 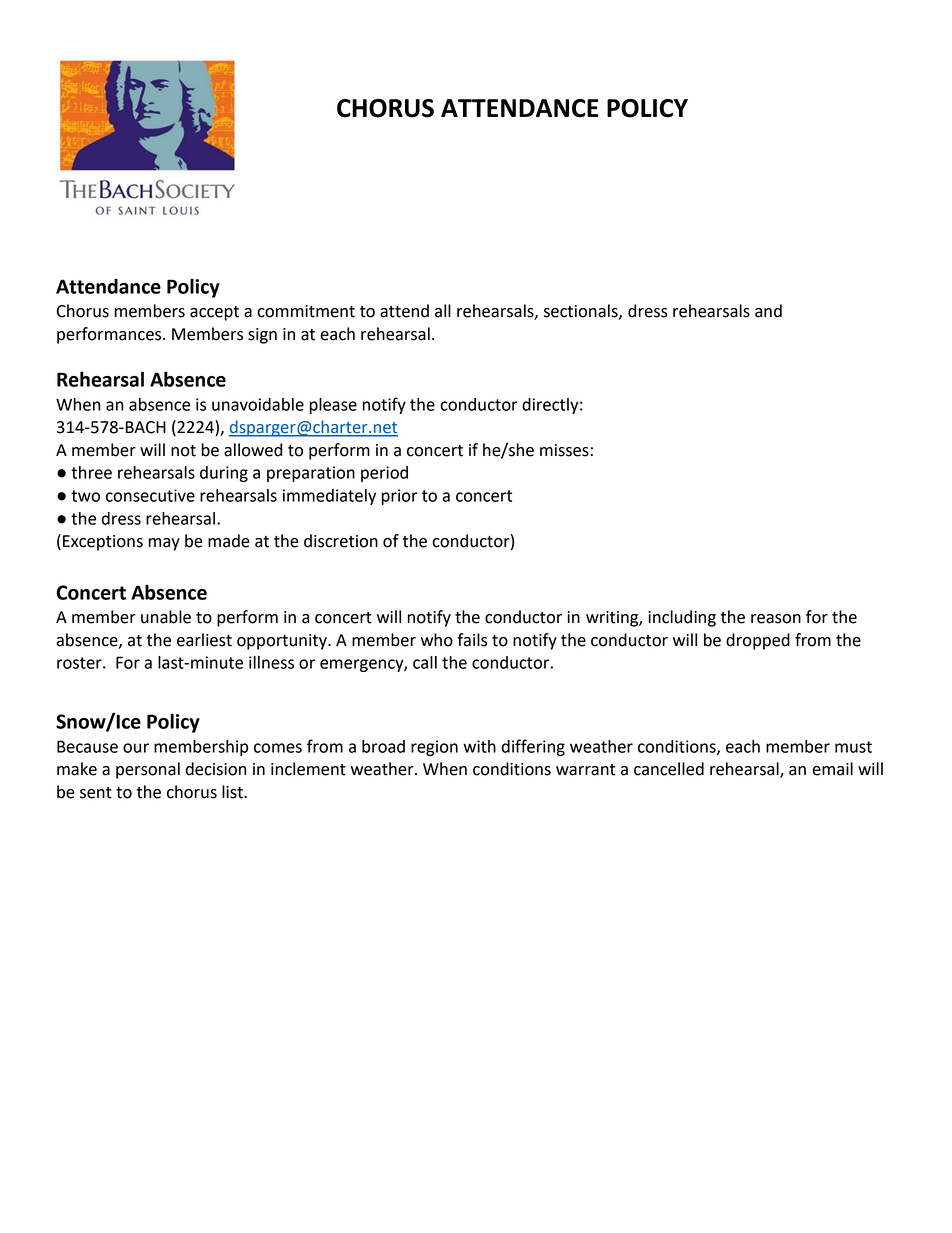 I want to click on and, so click(x=768, y=311).
